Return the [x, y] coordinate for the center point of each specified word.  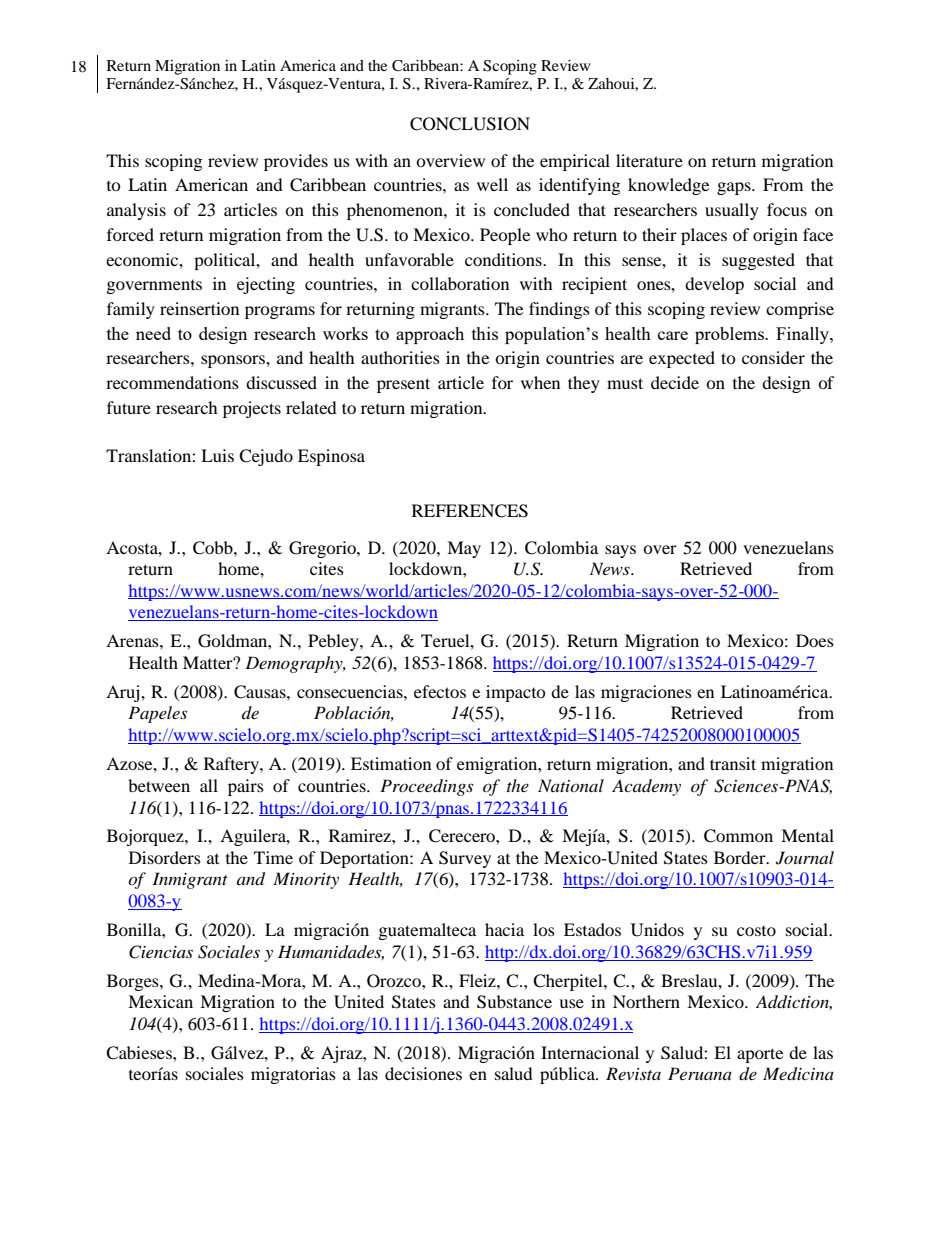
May [464, 549]
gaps [735, 188]
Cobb [214, 548]
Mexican [160, 1001]
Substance [514, 1002]
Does [815, 640]
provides [296, 162]
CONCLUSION [470, 124]
